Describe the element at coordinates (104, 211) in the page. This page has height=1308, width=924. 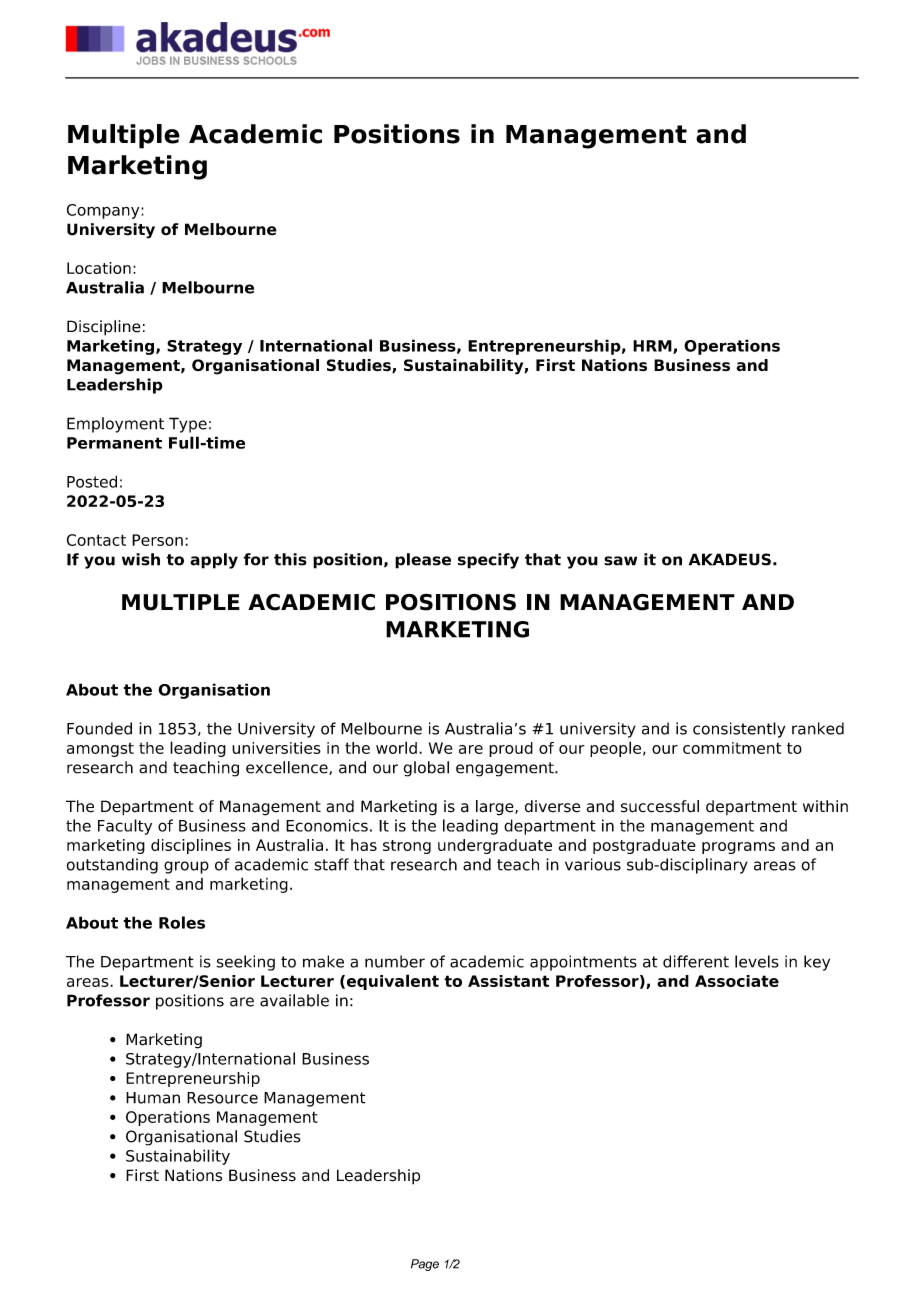
I see `Company` at that location.
